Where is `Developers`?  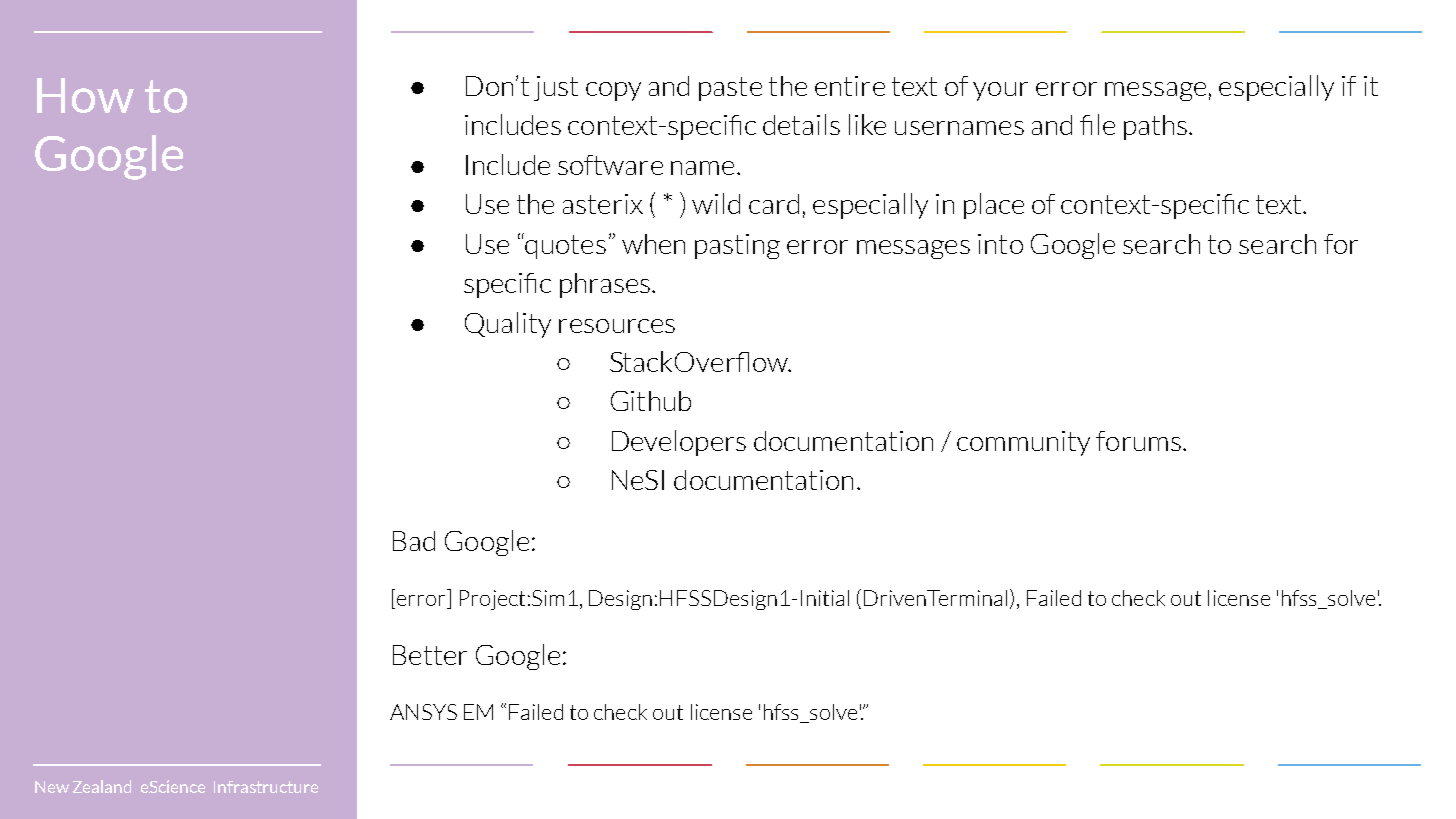 Developers is located at coordinates (679, 443).
